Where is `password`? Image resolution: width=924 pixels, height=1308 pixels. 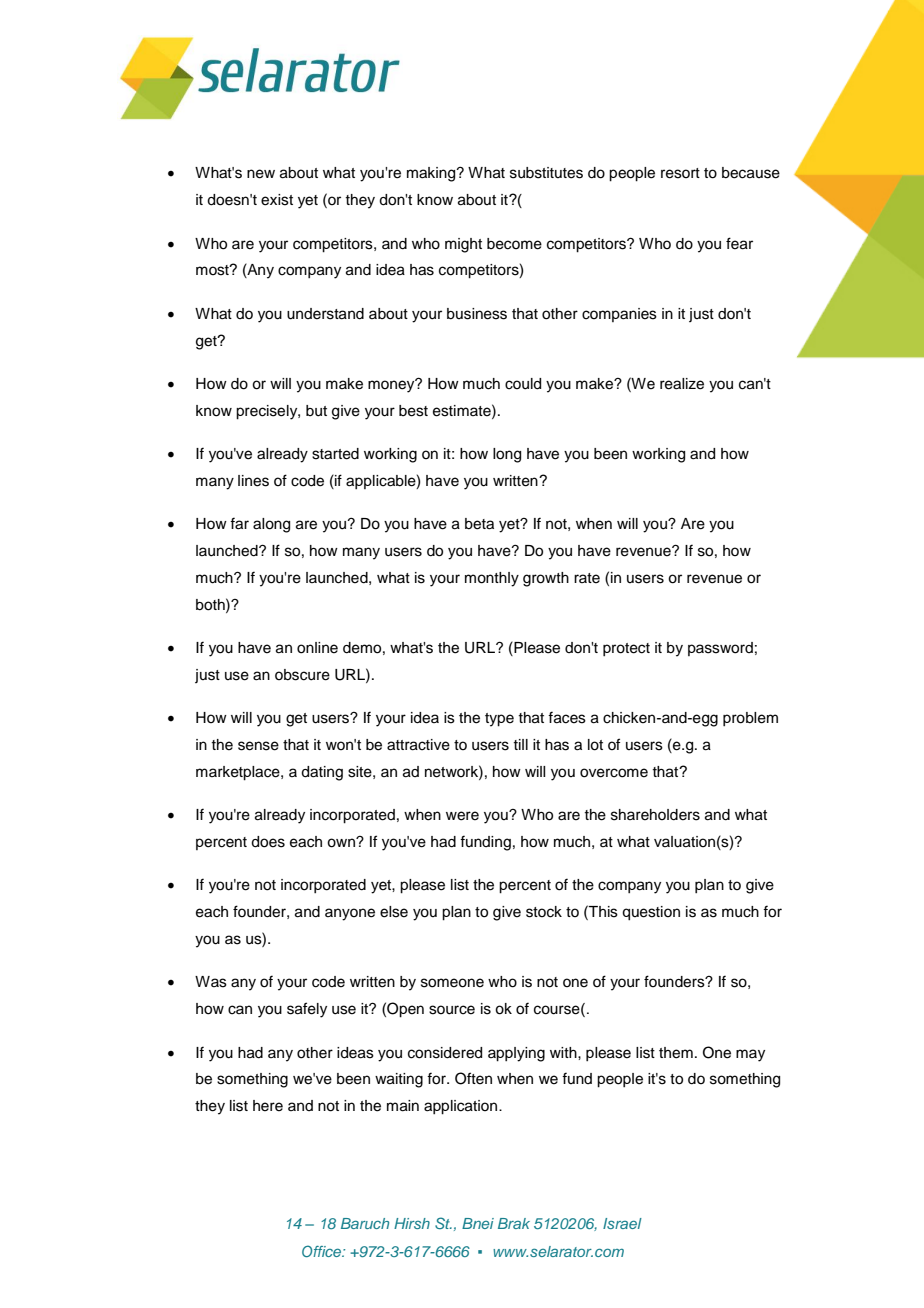 password is located at coordinates (720, 649).
